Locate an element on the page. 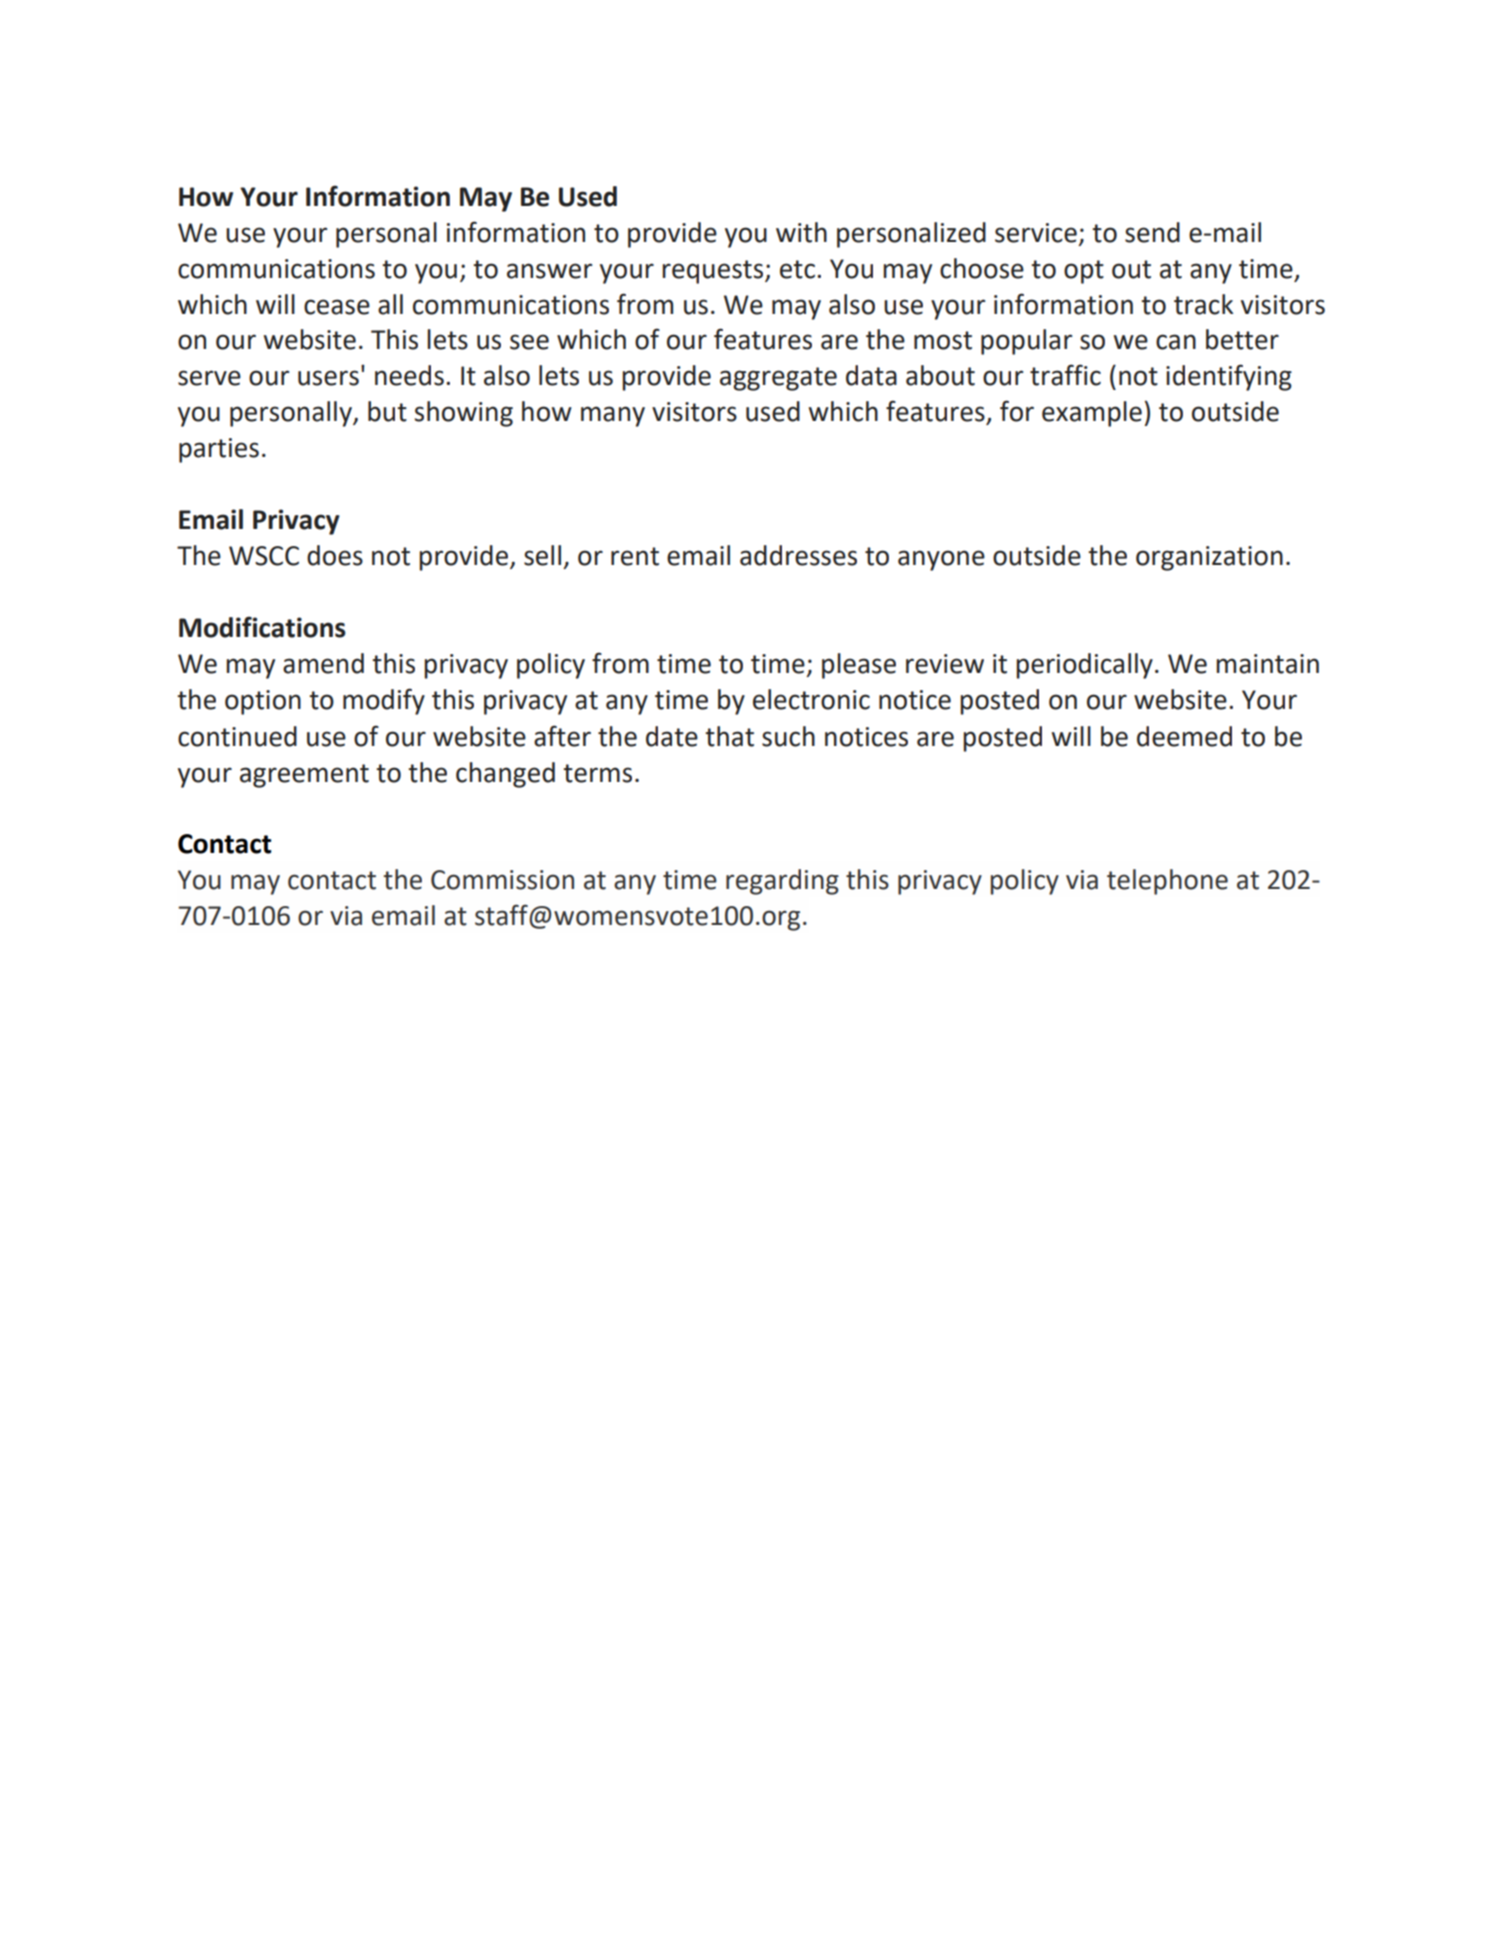 The height and width of the document is (1945, 1503). cease is located at coordinates (337, 307).
